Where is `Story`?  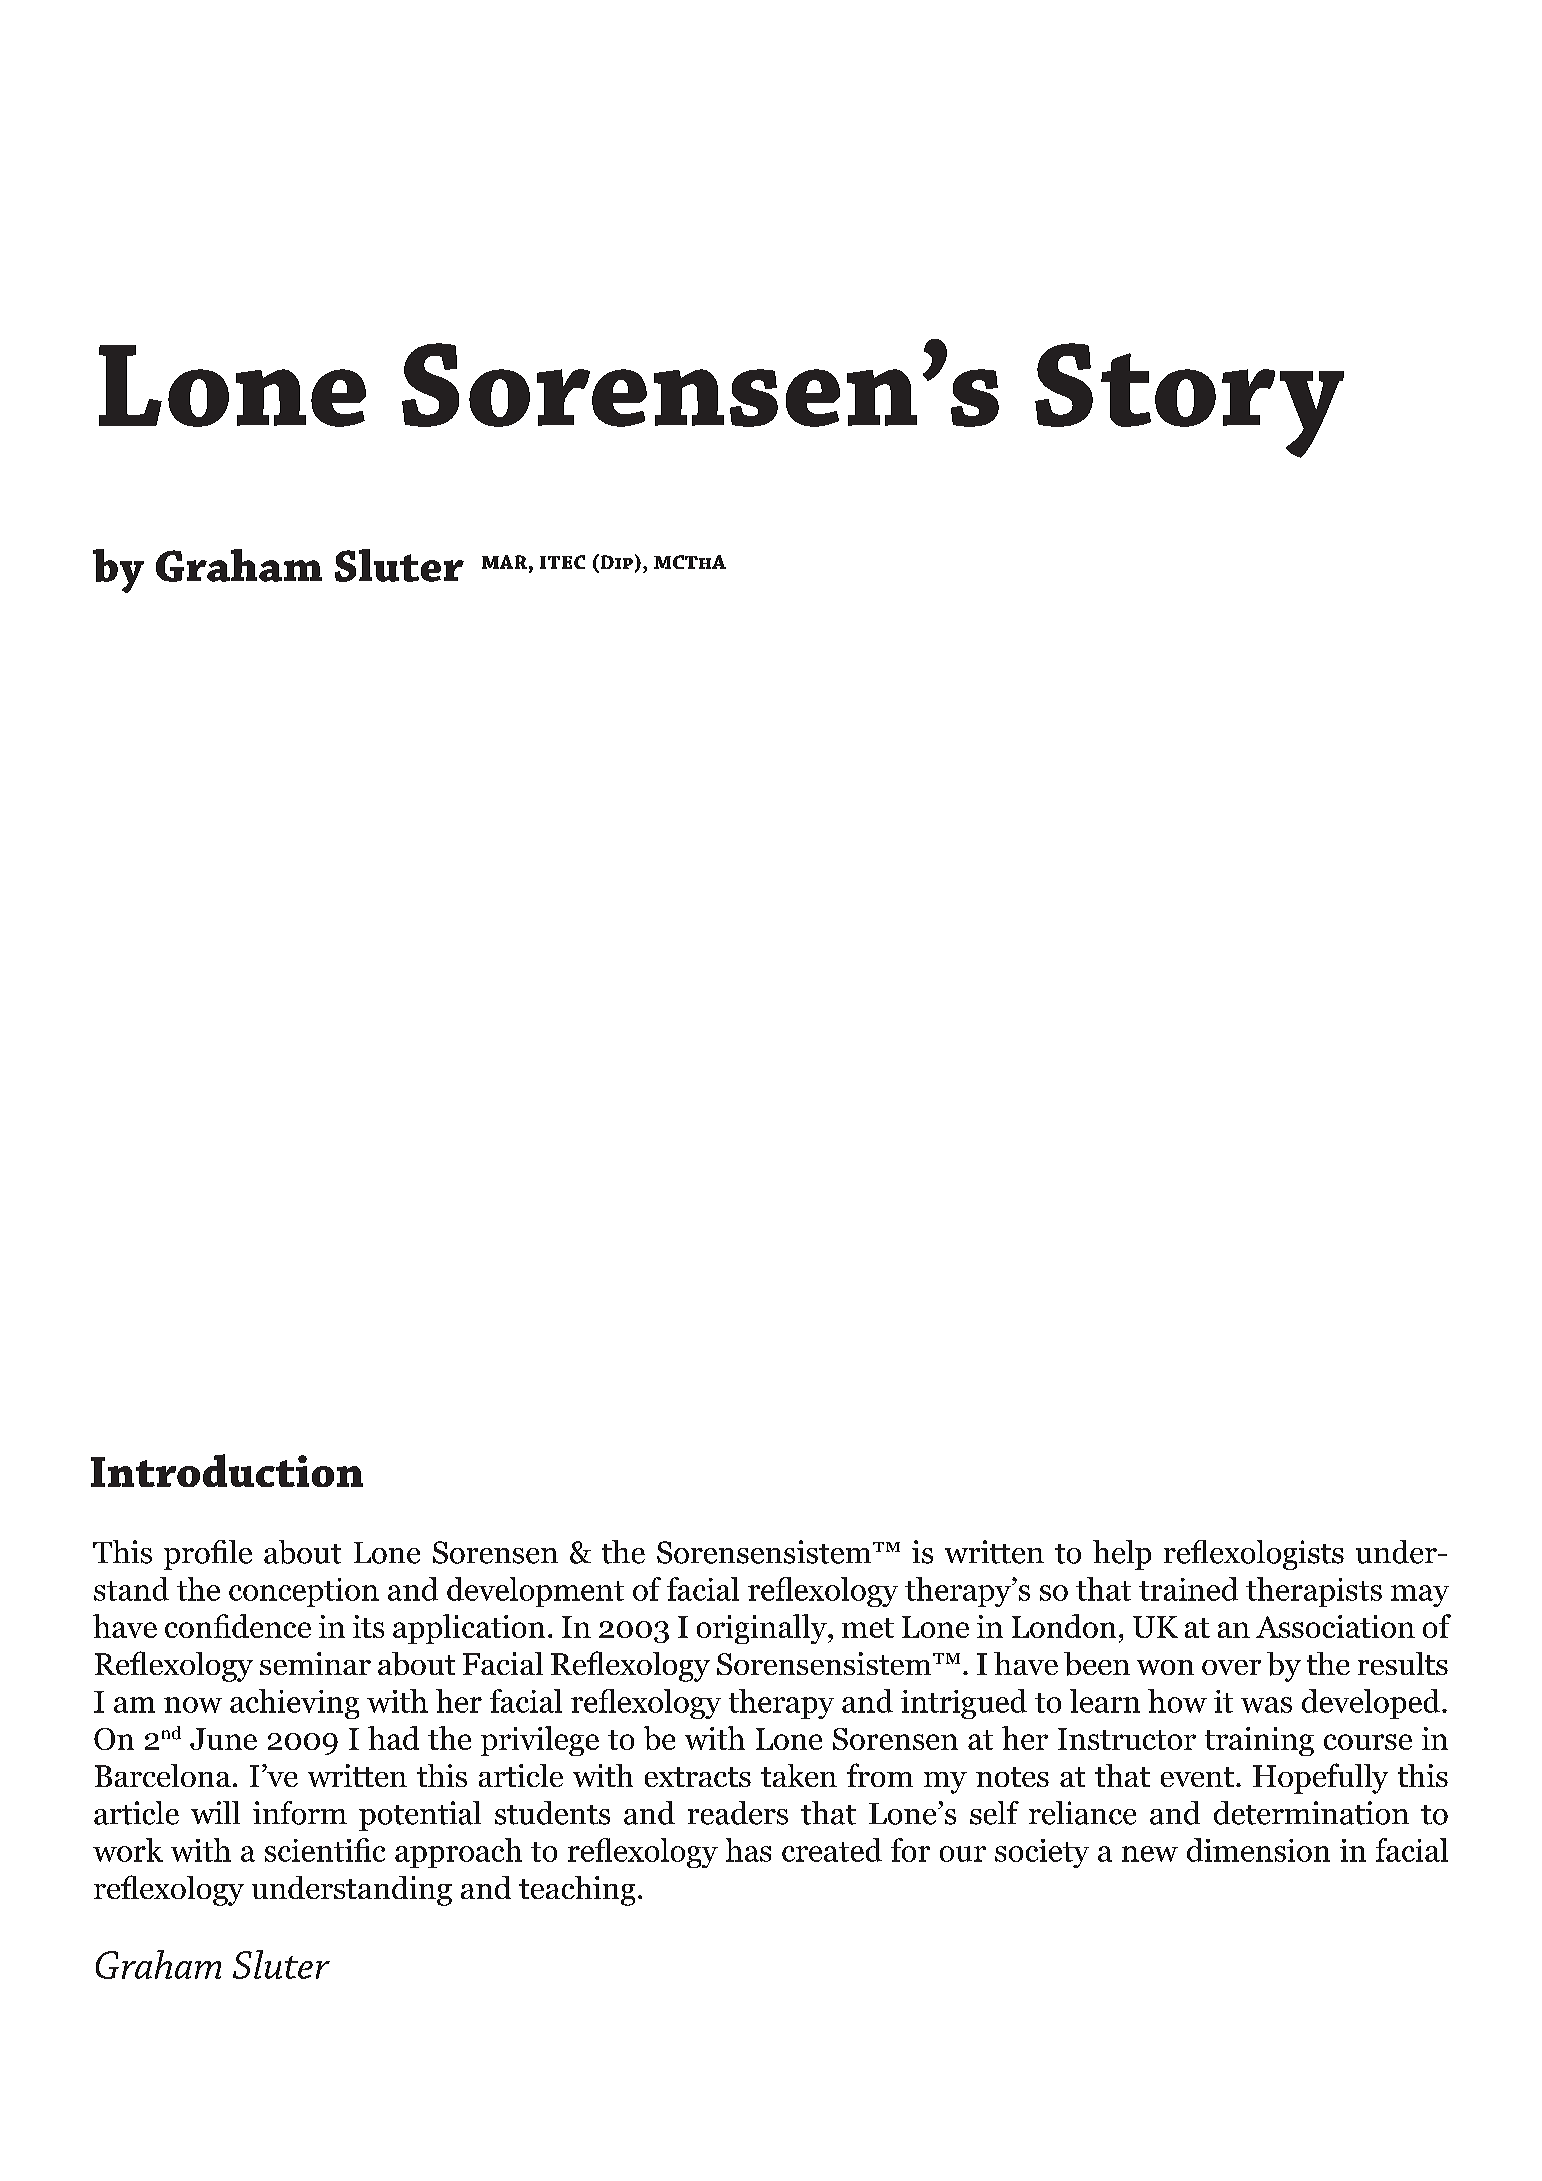
Story is located at coordinates (1189, 400).
